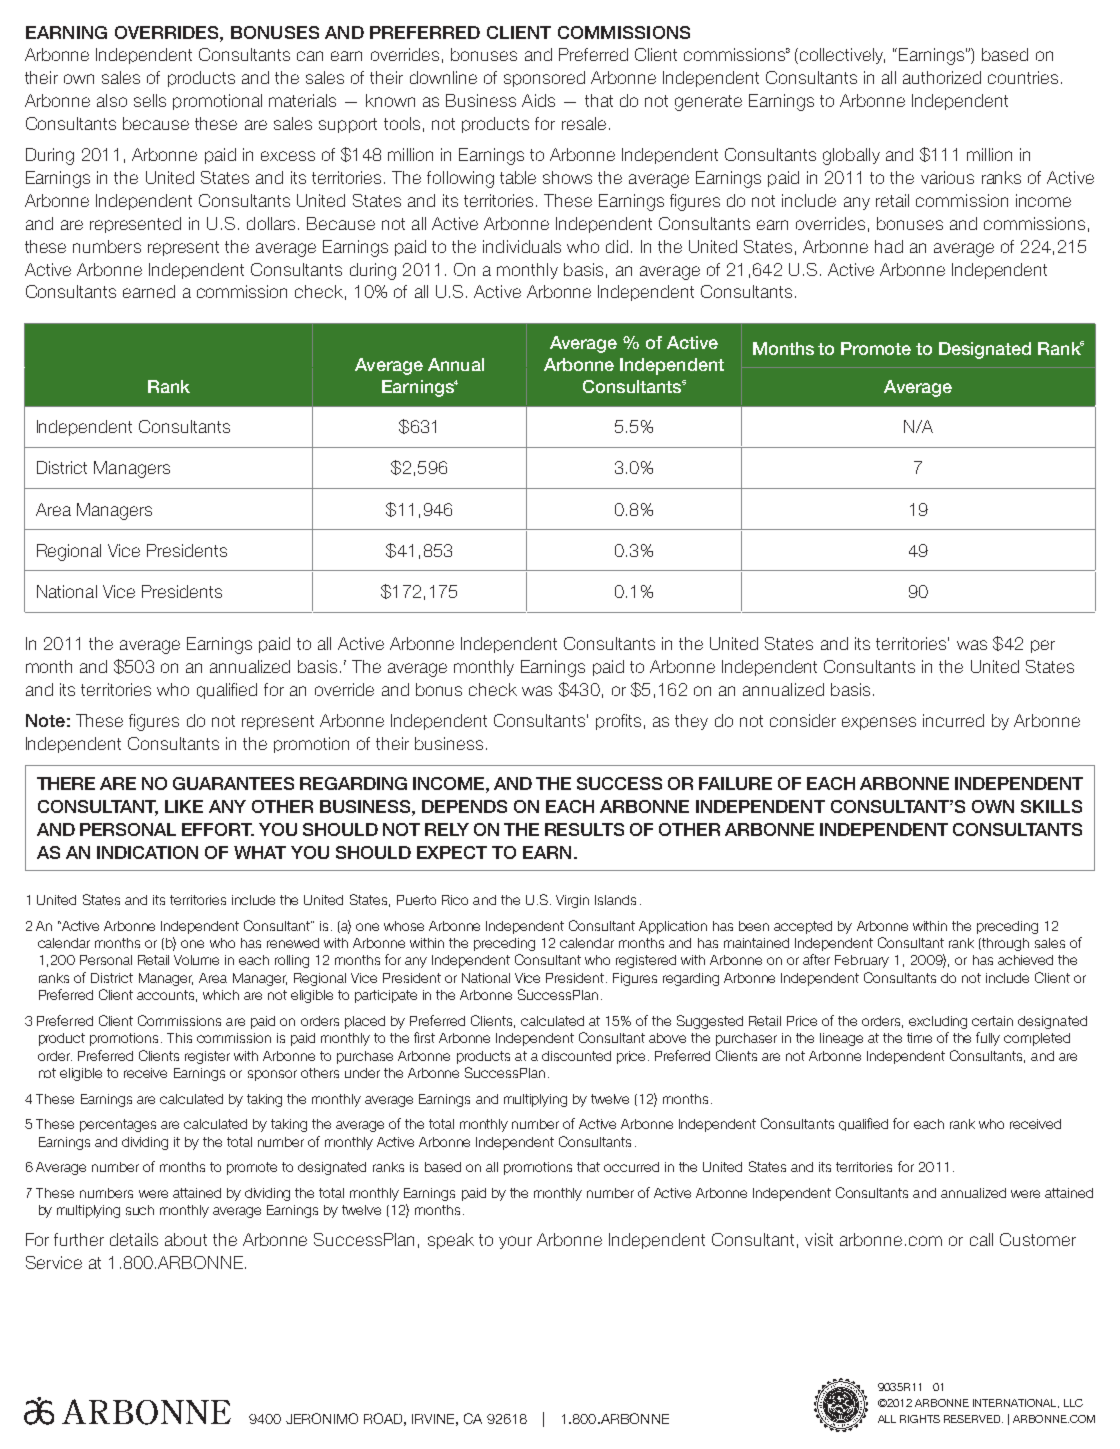 The height and width of the image is (1449, 1120). Describe the element at coordinates (618, 722) in the image. I see `profits` at that location.
